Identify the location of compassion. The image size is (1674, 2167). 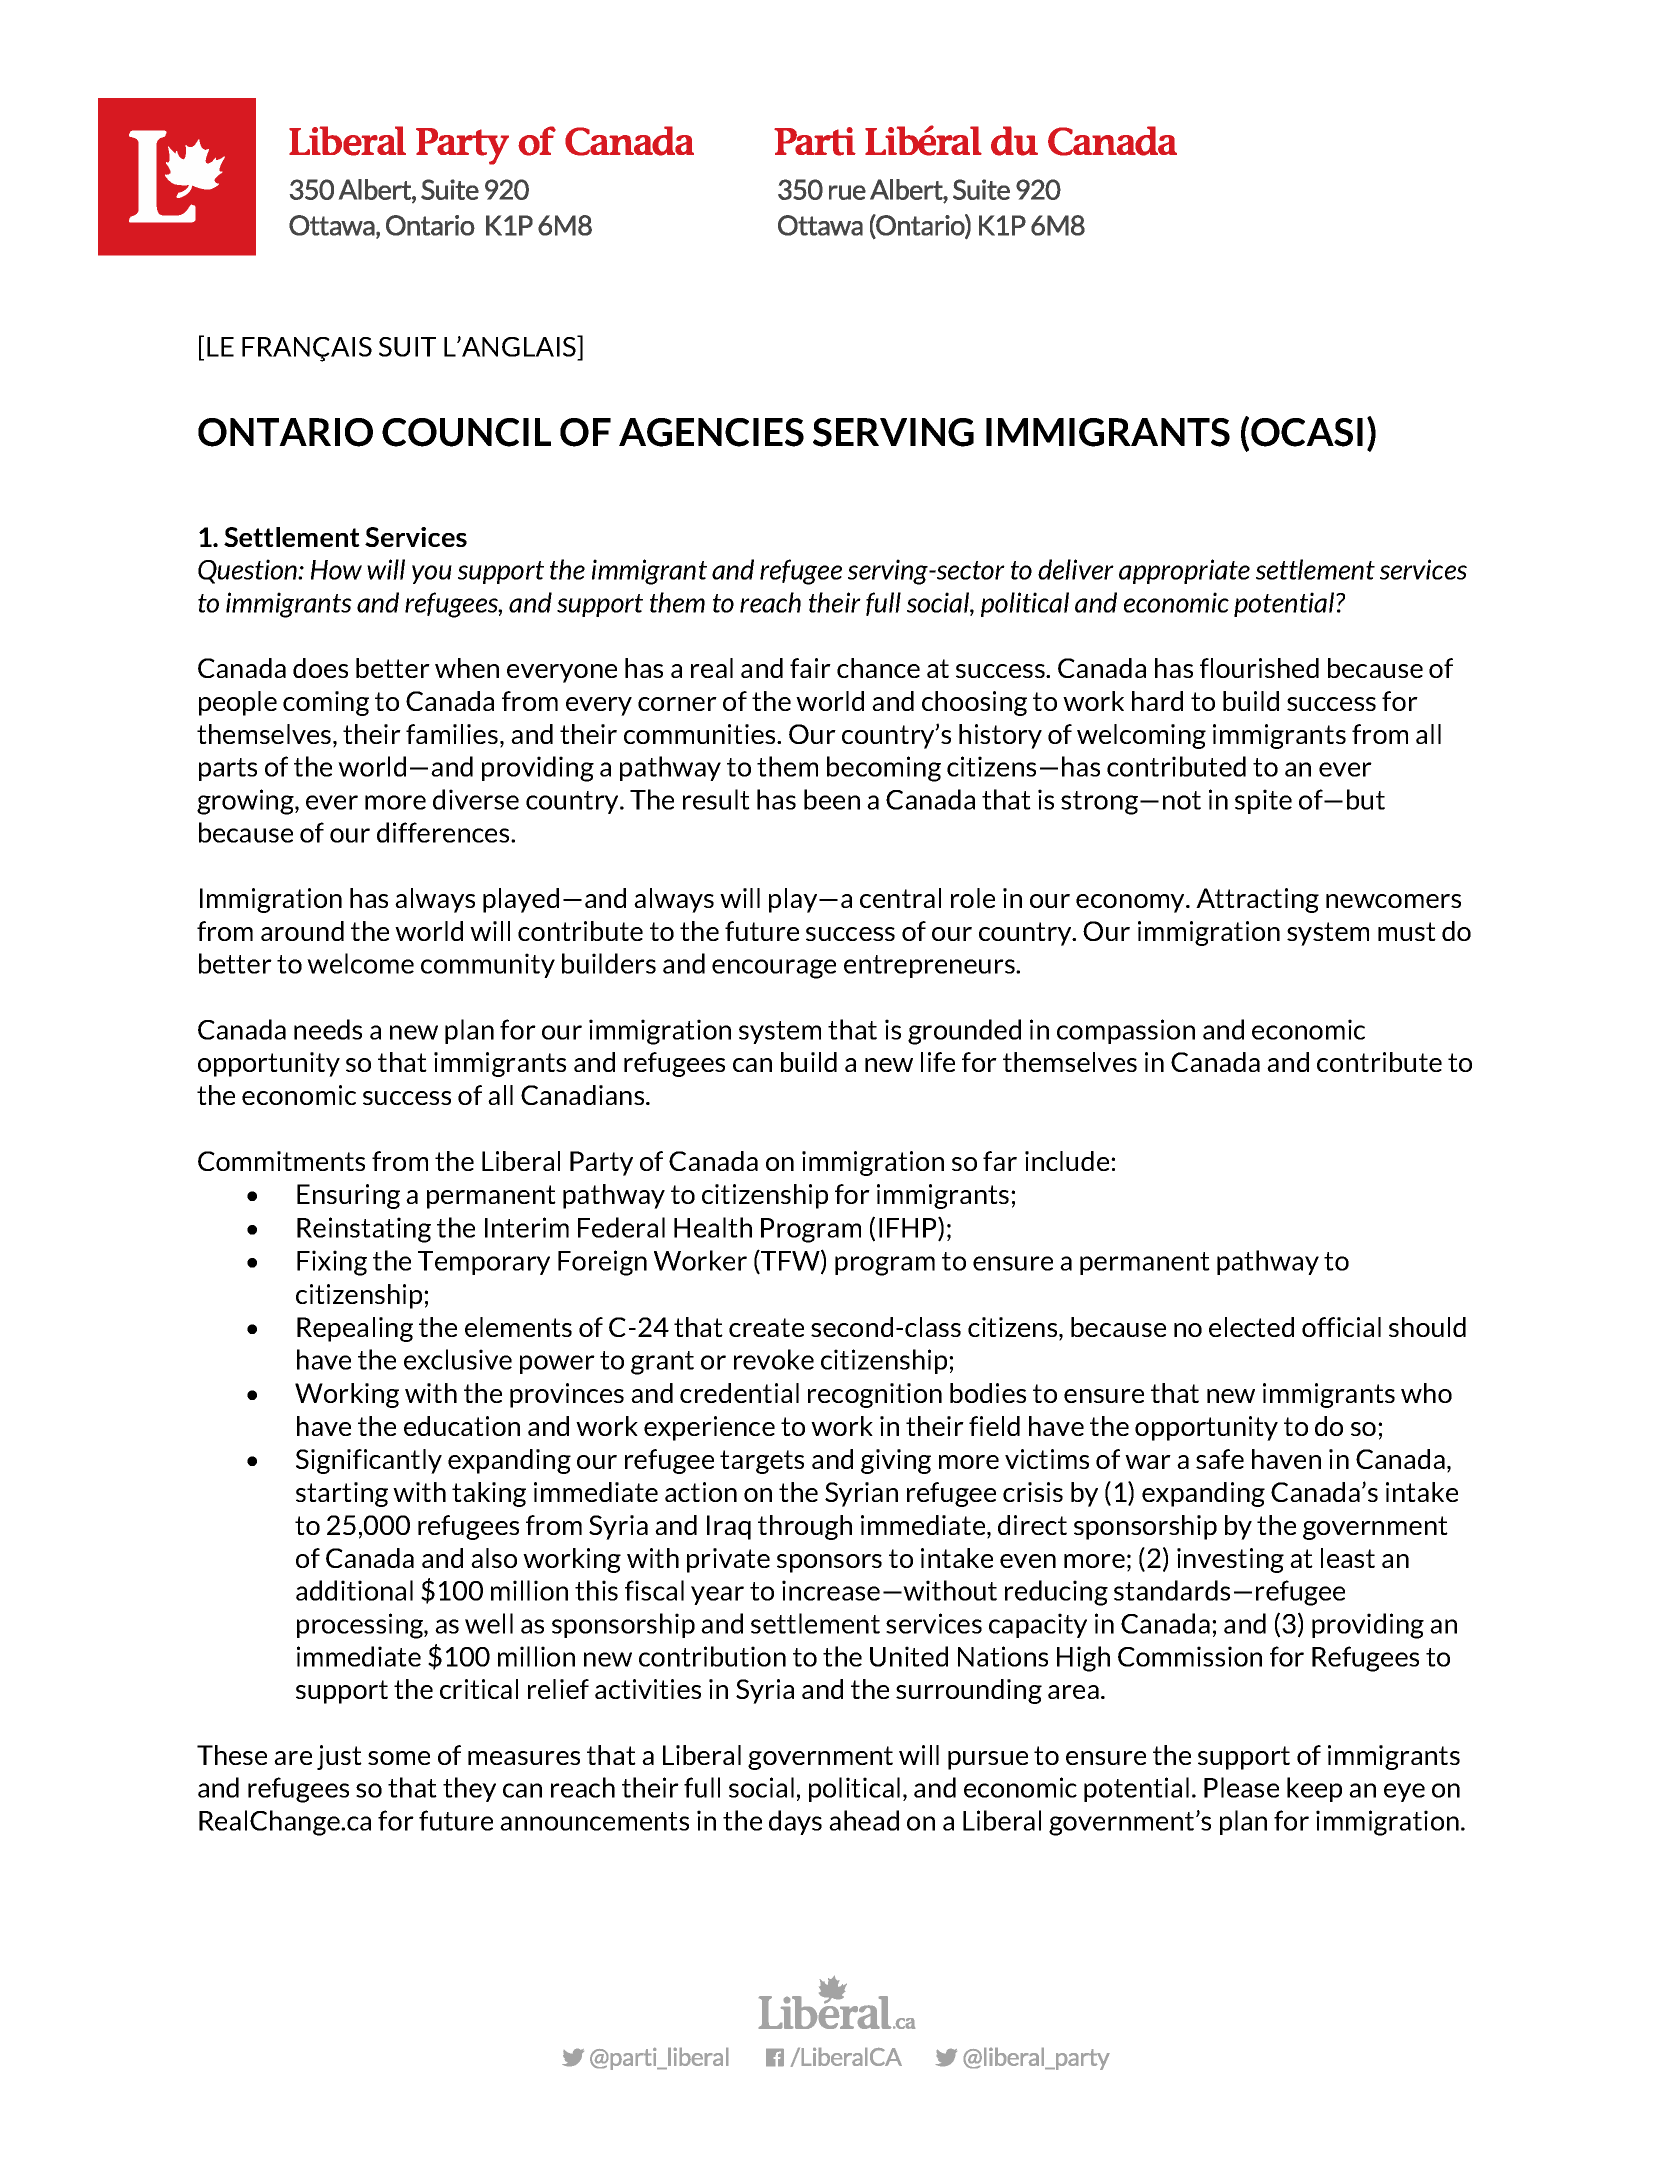
(1126, 1031).
